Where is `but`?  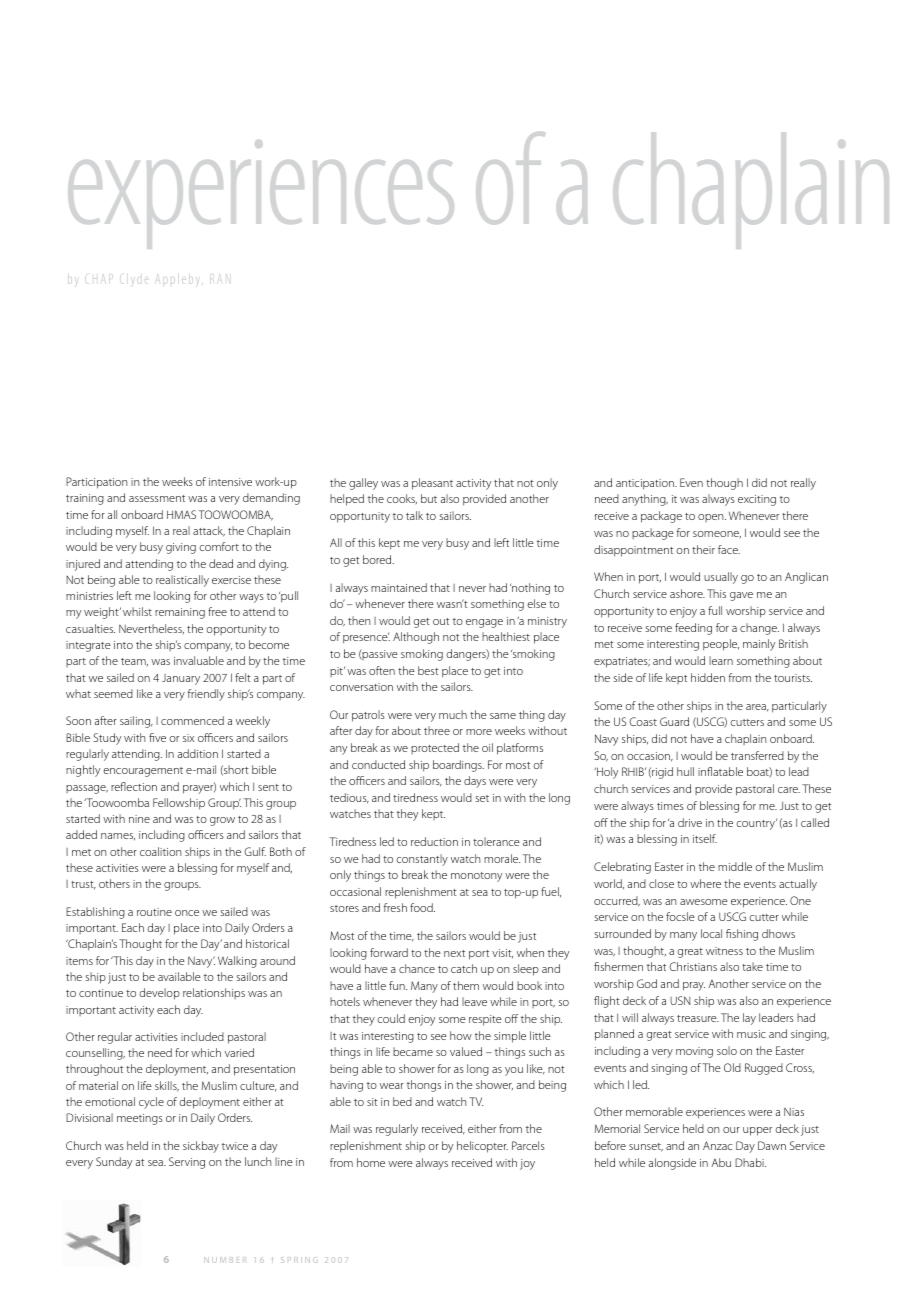 but is located at coordinates (429, 498).
